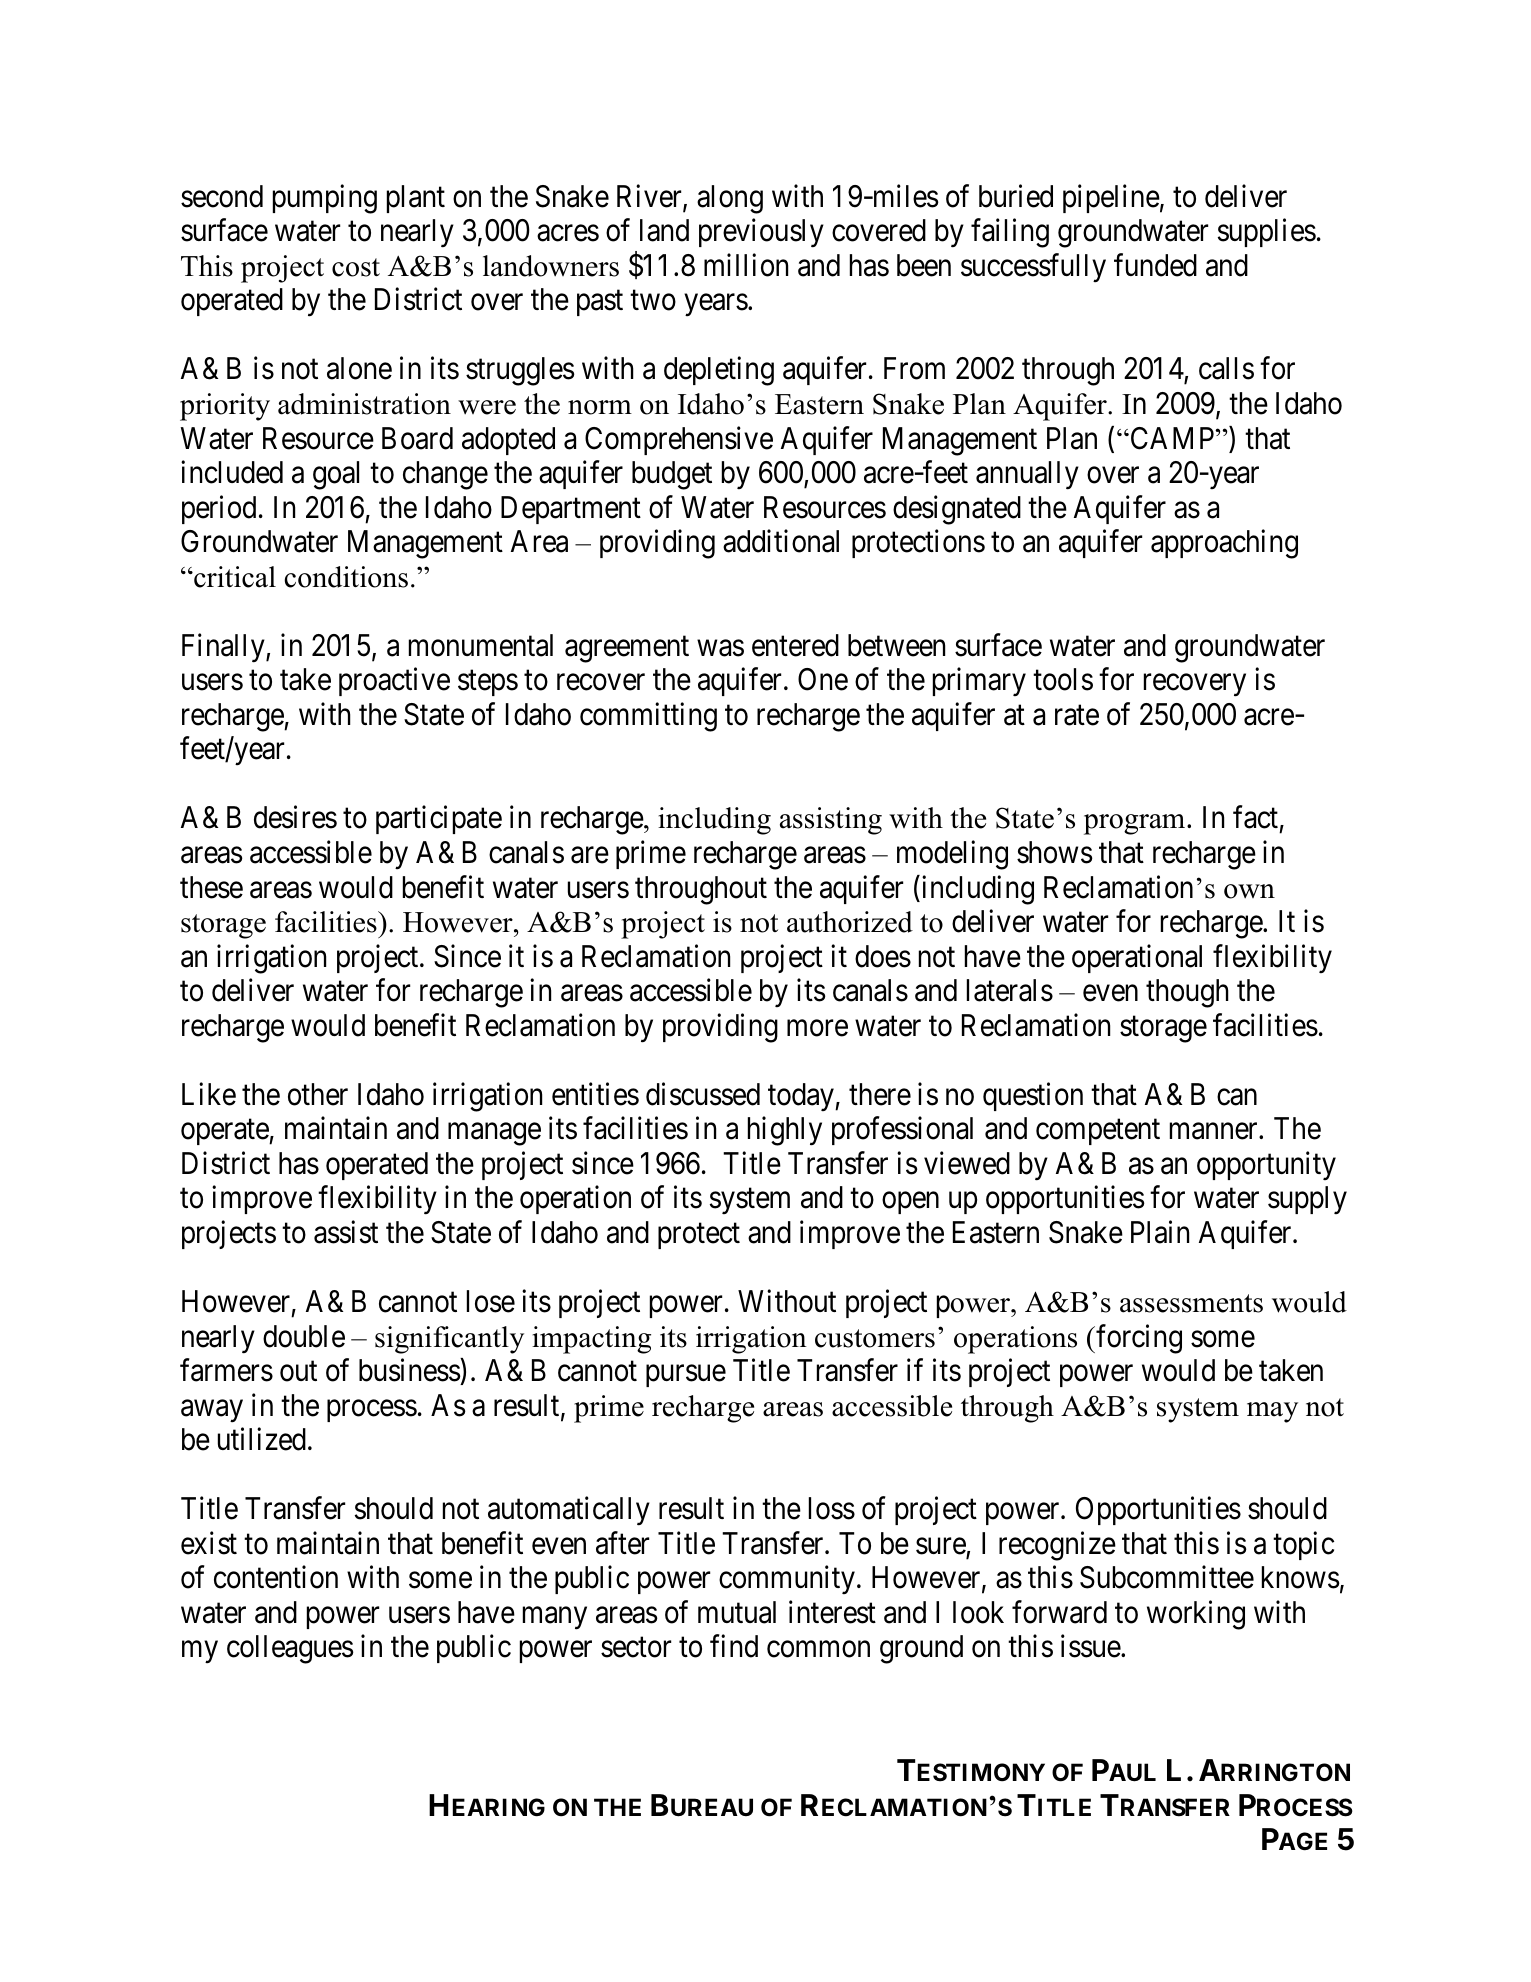 This screenshot has width=1531, height=1982. I want to click on contention, so click(276, 1577).
